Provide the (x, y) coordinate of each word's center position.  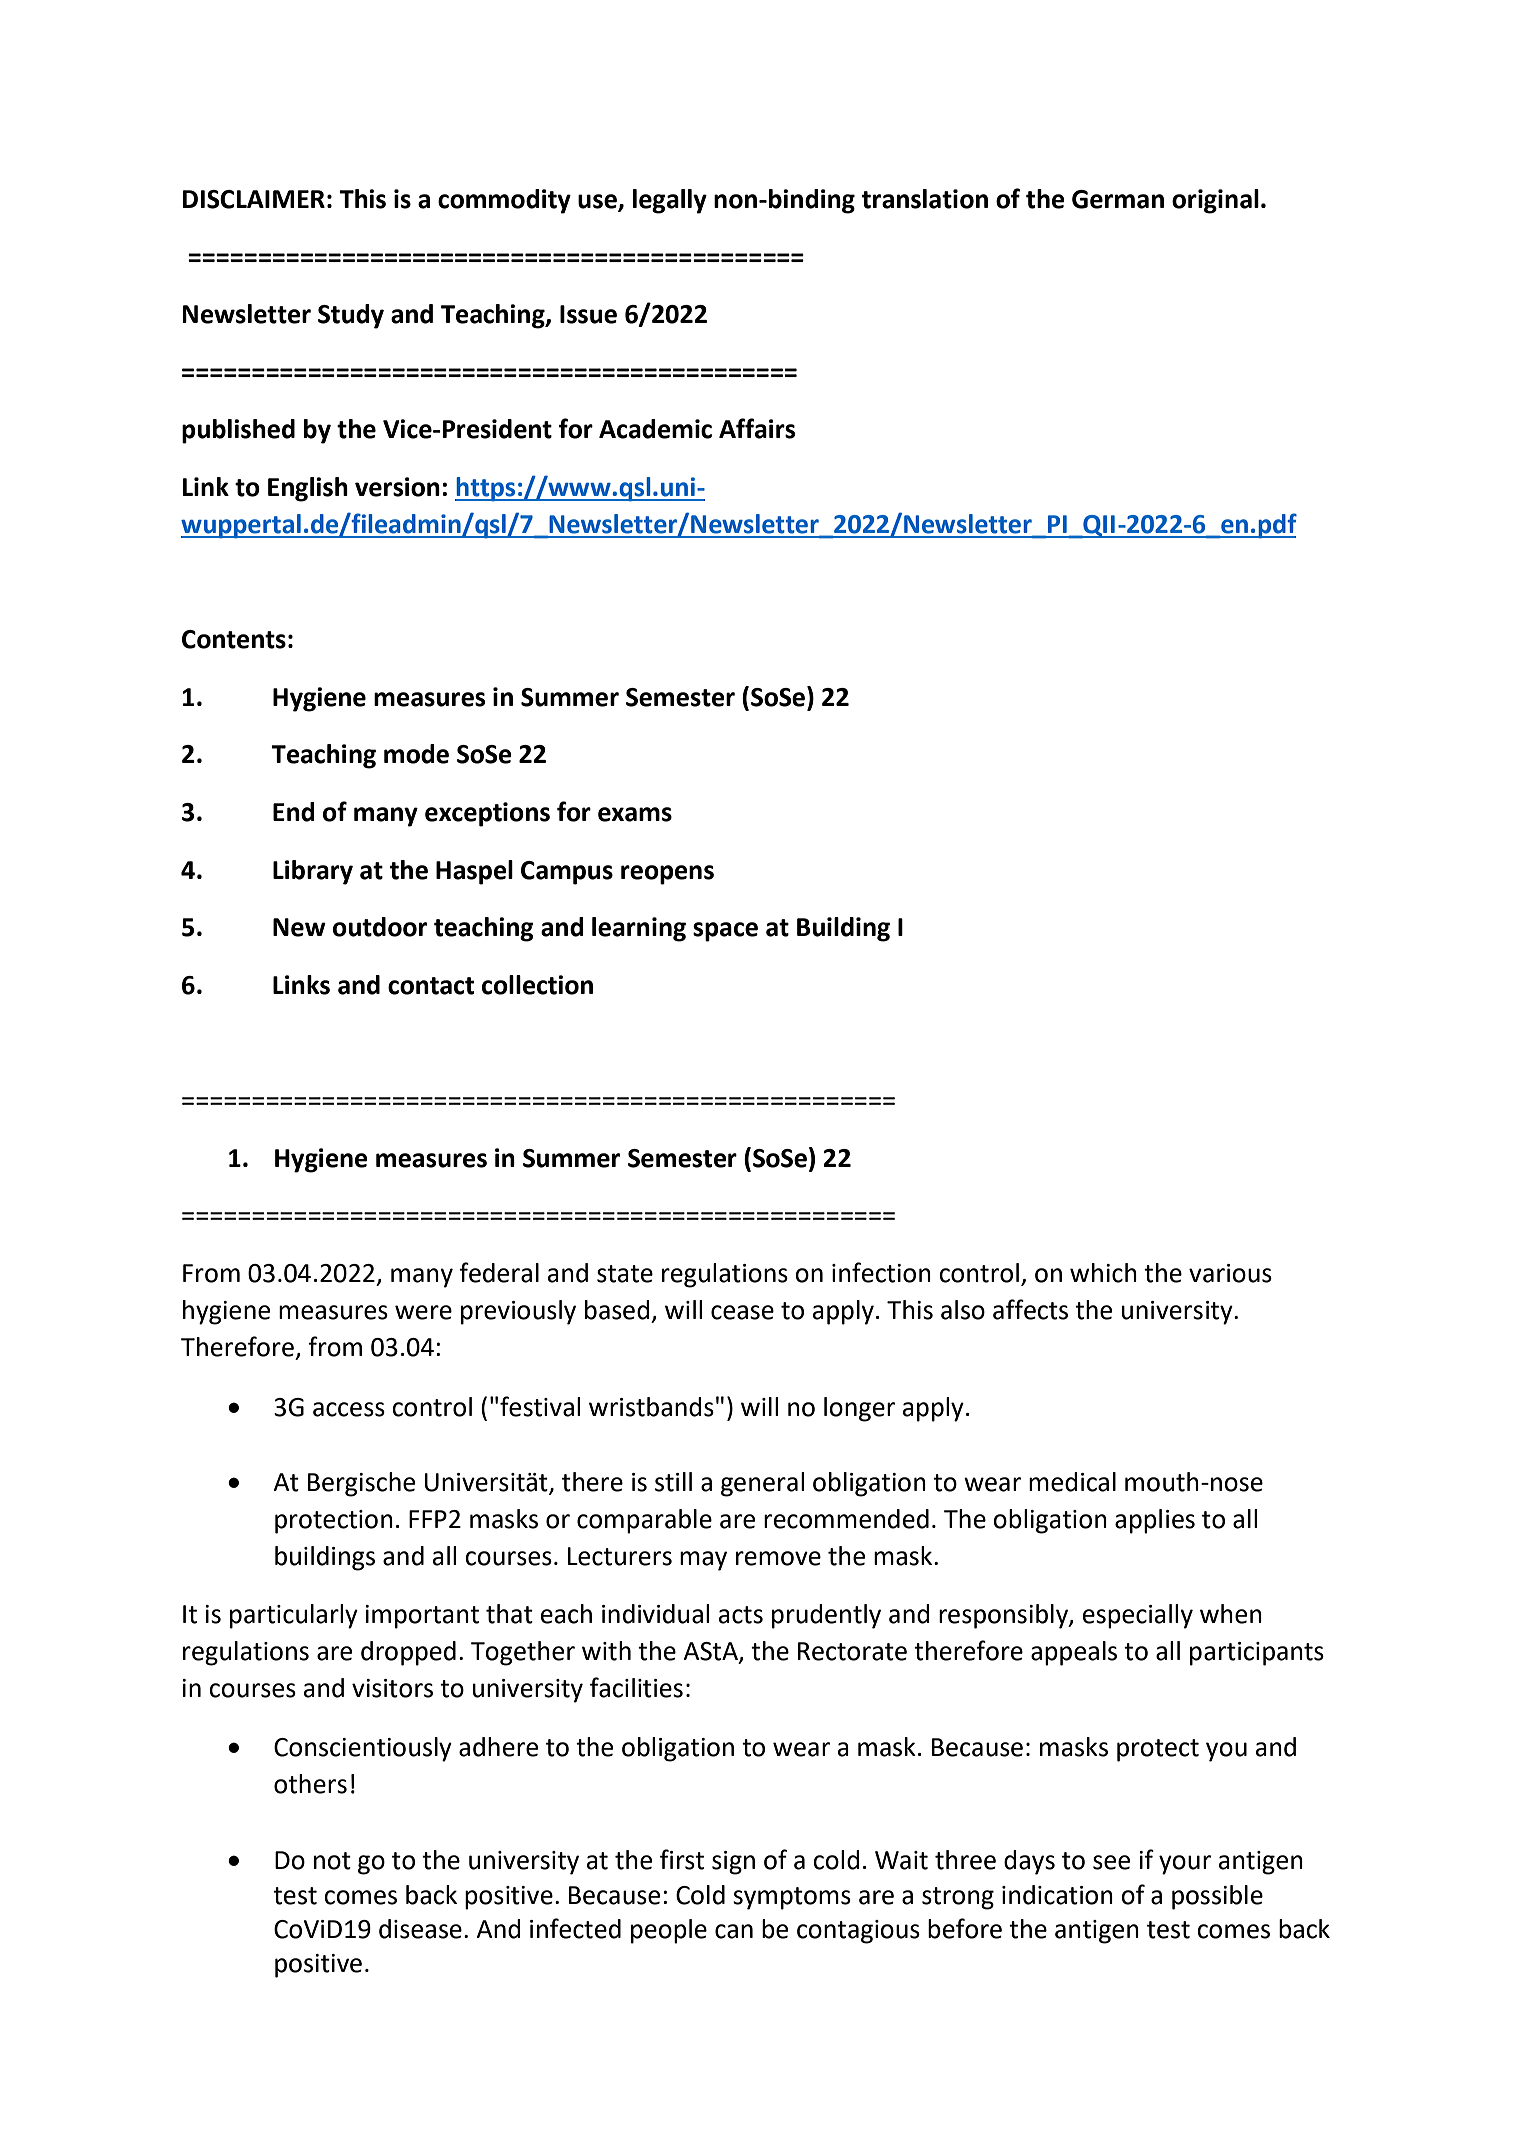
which (1103, 1273)
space (725, 932)
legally (670, 201)
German (1118, 199)
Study (351, 316)
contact (431, 986)
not (332, 1861)
